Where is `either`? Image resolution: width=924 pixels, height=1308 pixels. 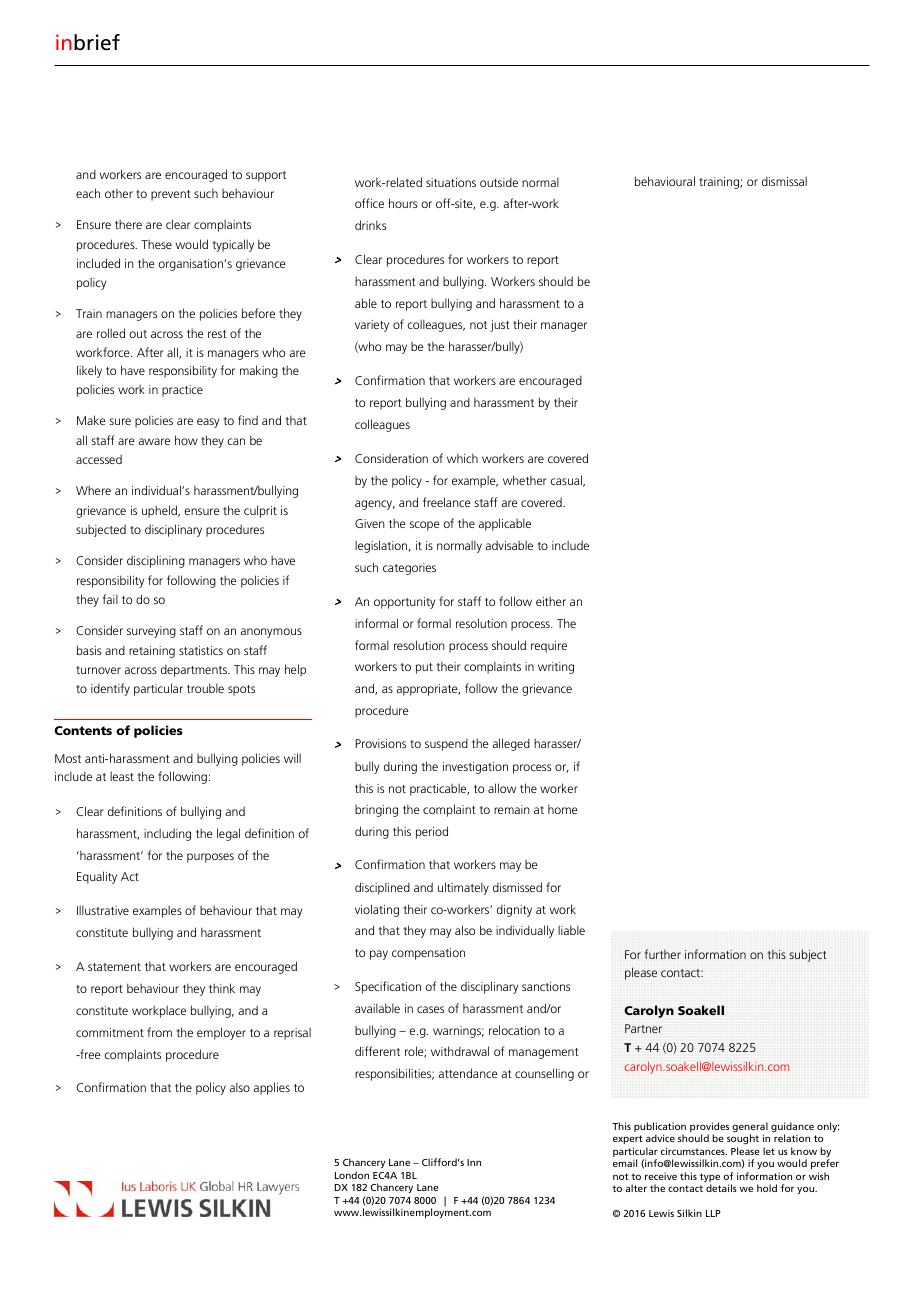
either is located at coordinates (551, 601).
